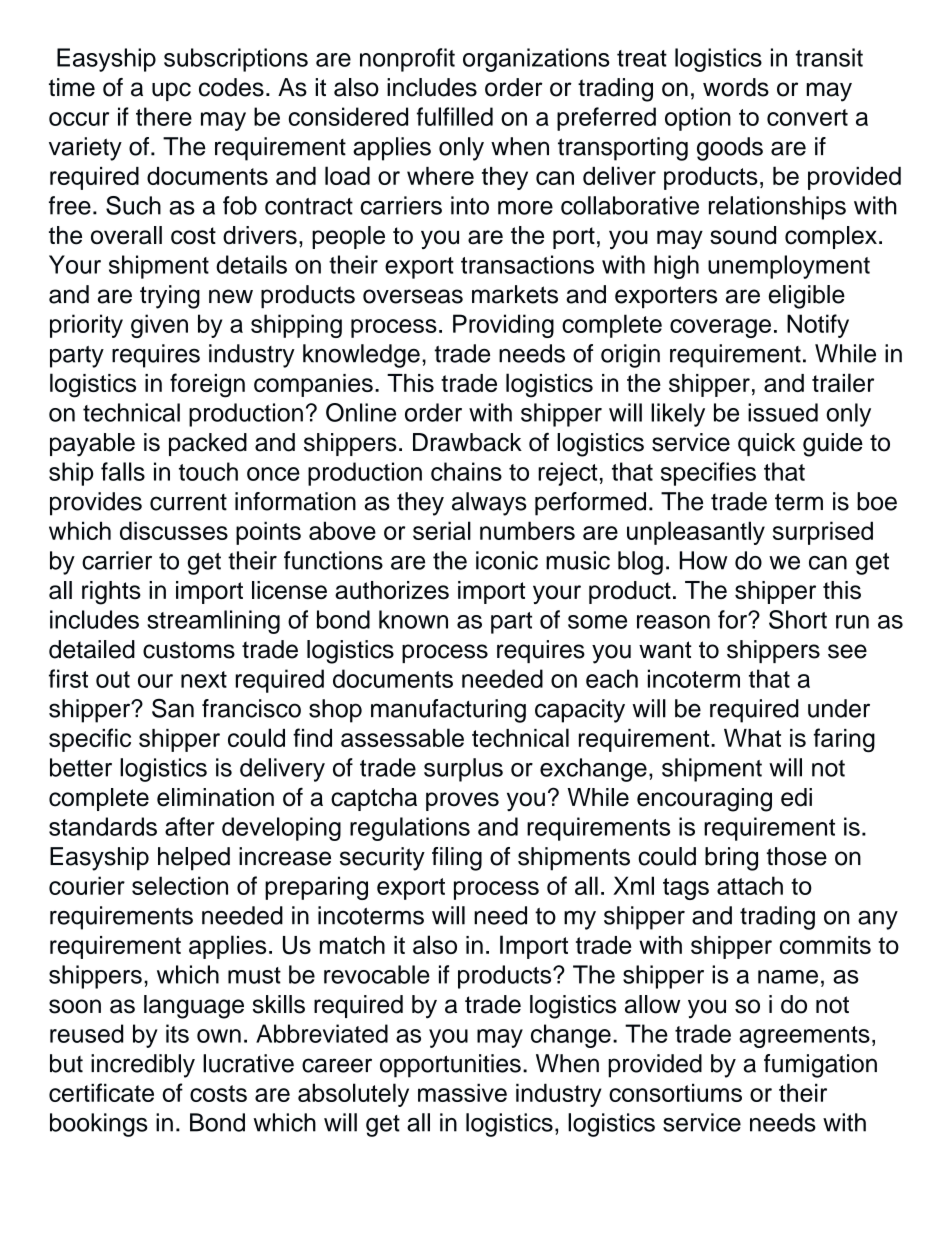 The height and width of the document is (1233, 952). Describe the element at coordinates (455, 116) in the document. I see `fulfilled` at that location.
